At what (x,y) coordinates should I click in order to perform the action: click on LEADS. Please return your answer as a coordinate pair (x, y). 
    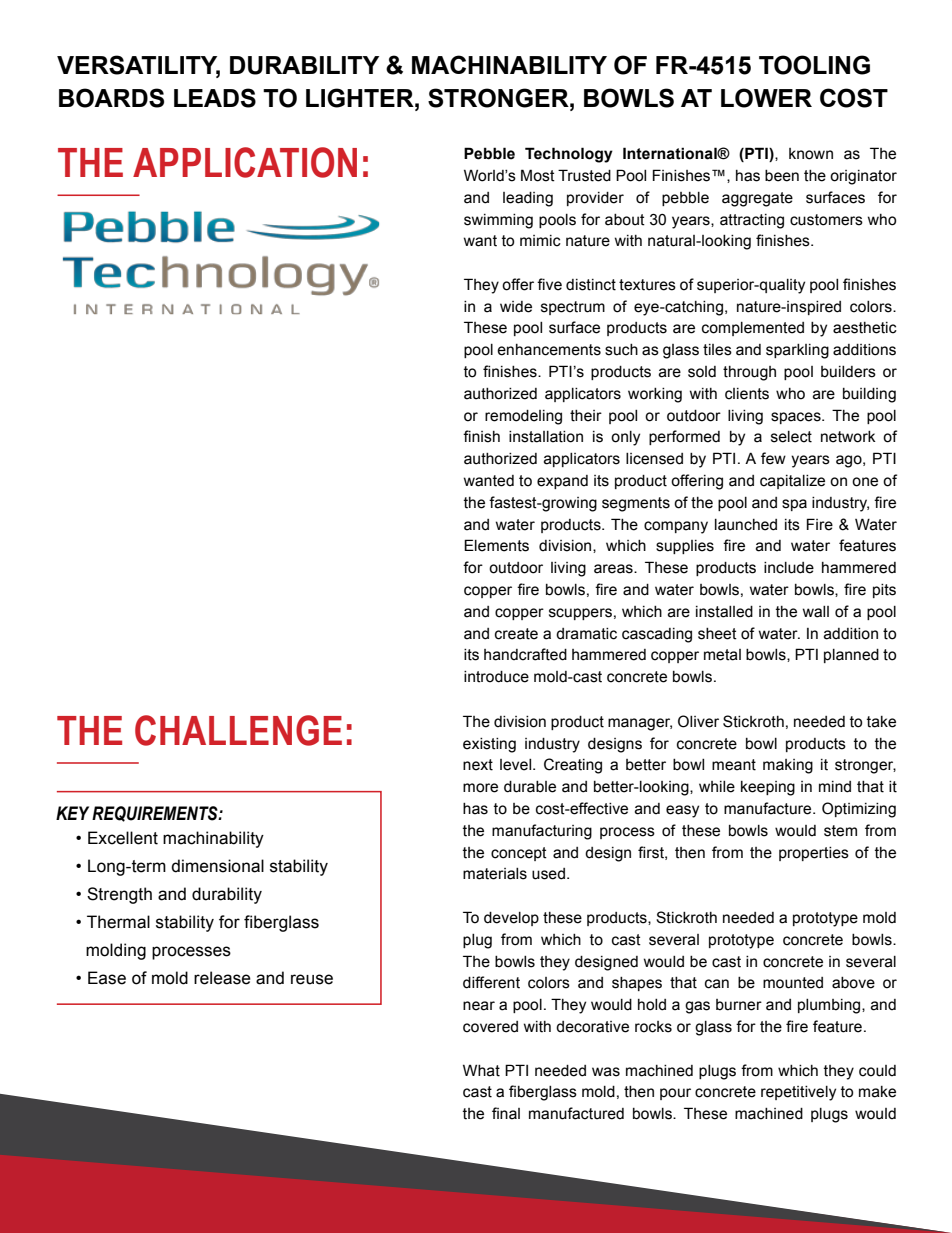
    Looking at the image, I should click on (215, 98).
